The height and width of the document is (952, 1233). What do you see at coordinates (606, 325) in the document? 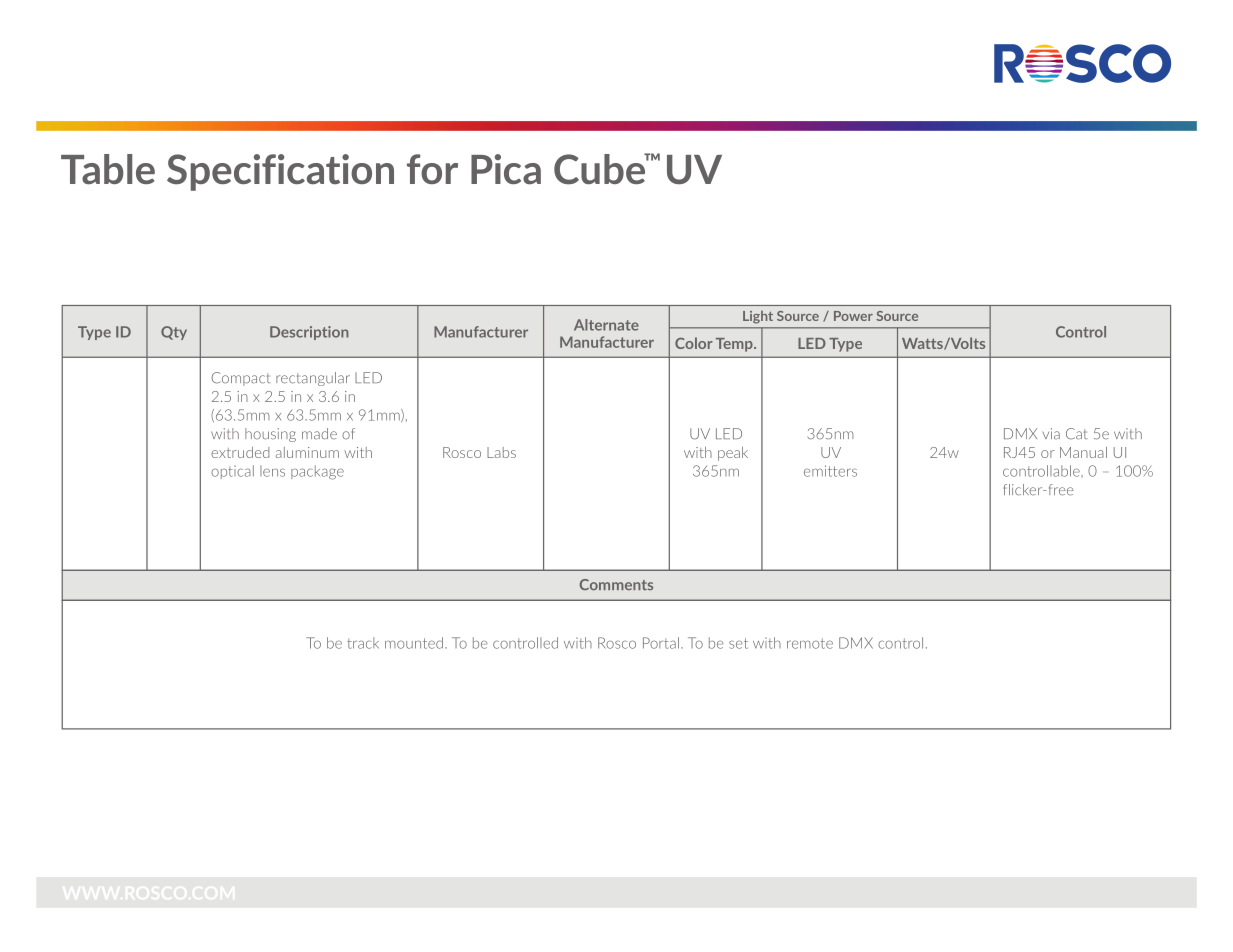
I see `Alternate` at bounding box center [606, 325].
